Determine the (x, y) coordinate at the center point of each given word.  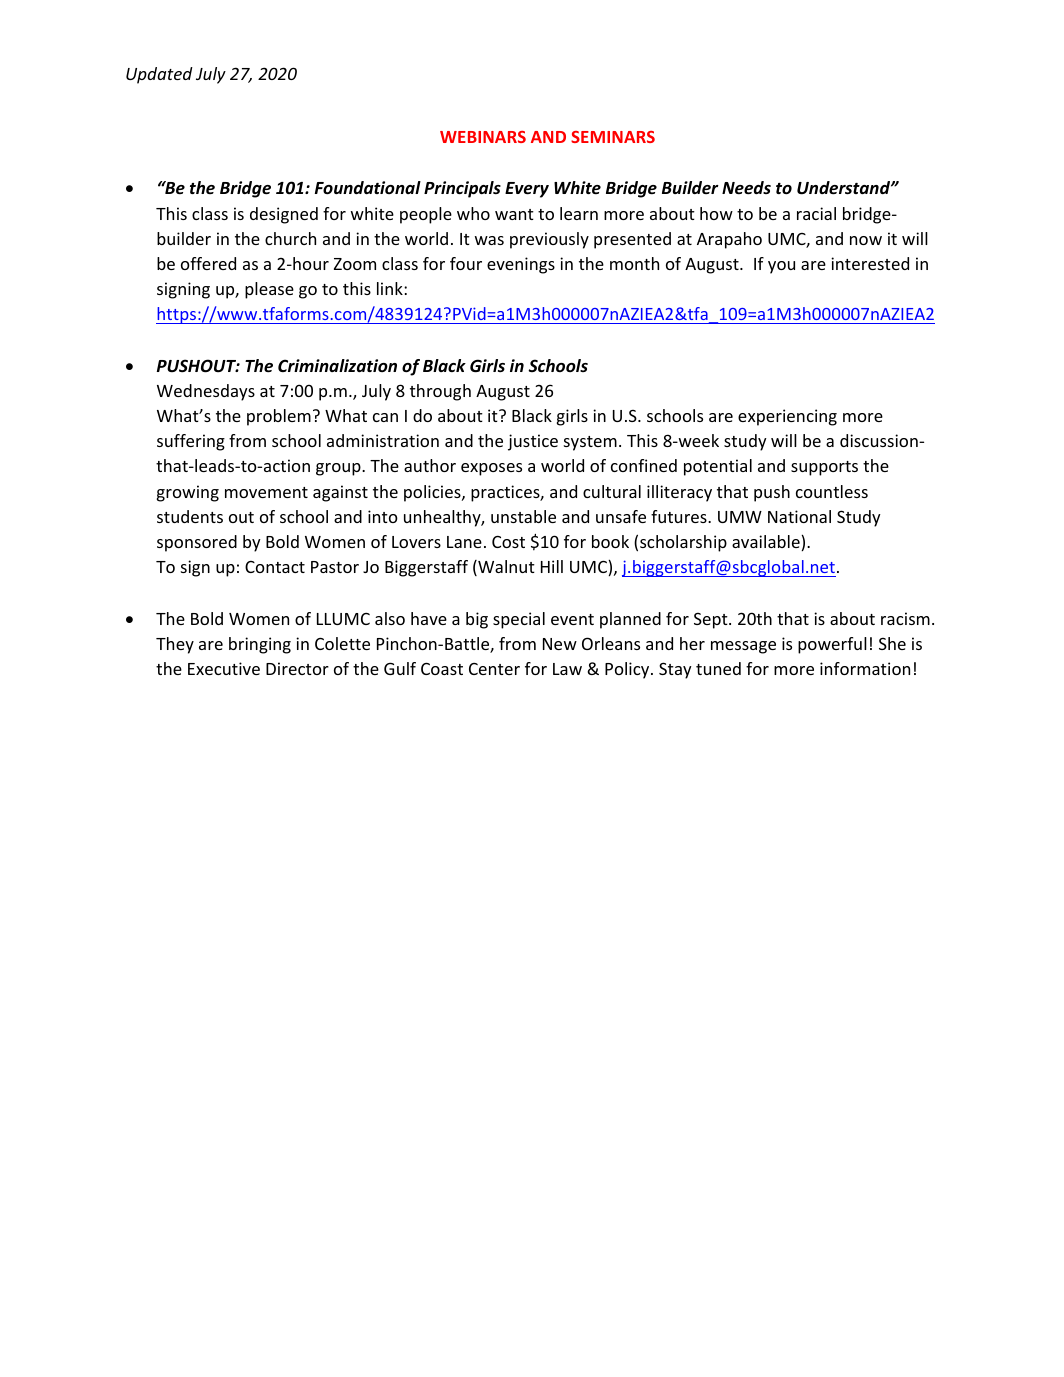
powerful (832, 645)
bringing (260, 645)
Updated (159, 75)
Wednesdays (206, 392)
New (560, 644)
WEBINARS (483, 137)
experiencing (787, 417)
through (440, 392)
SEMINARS (613, 137)
